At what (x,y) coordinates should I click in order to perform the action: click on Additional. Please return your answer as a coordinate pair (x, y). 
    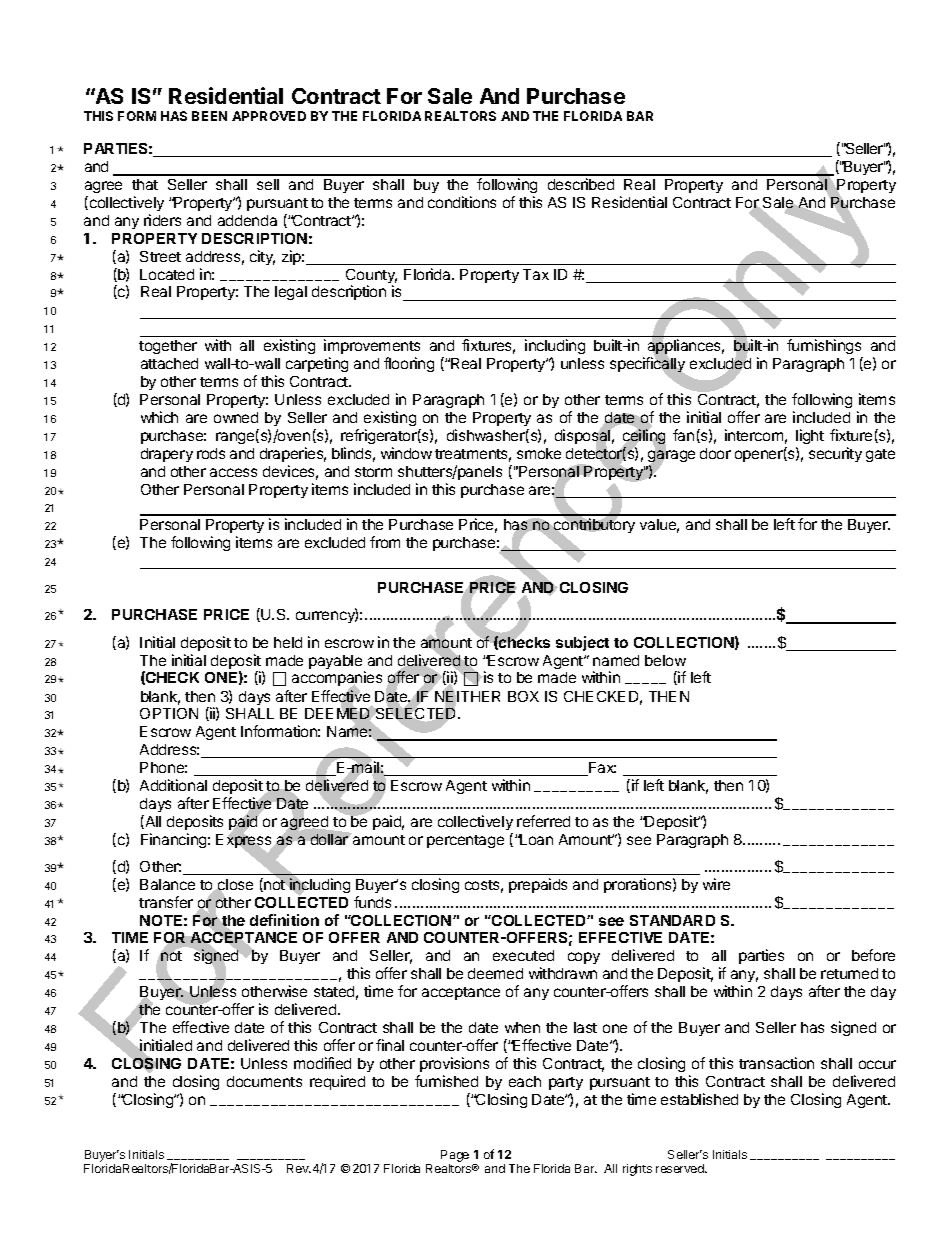
    Looking at the image, I should click on (173, 785).
